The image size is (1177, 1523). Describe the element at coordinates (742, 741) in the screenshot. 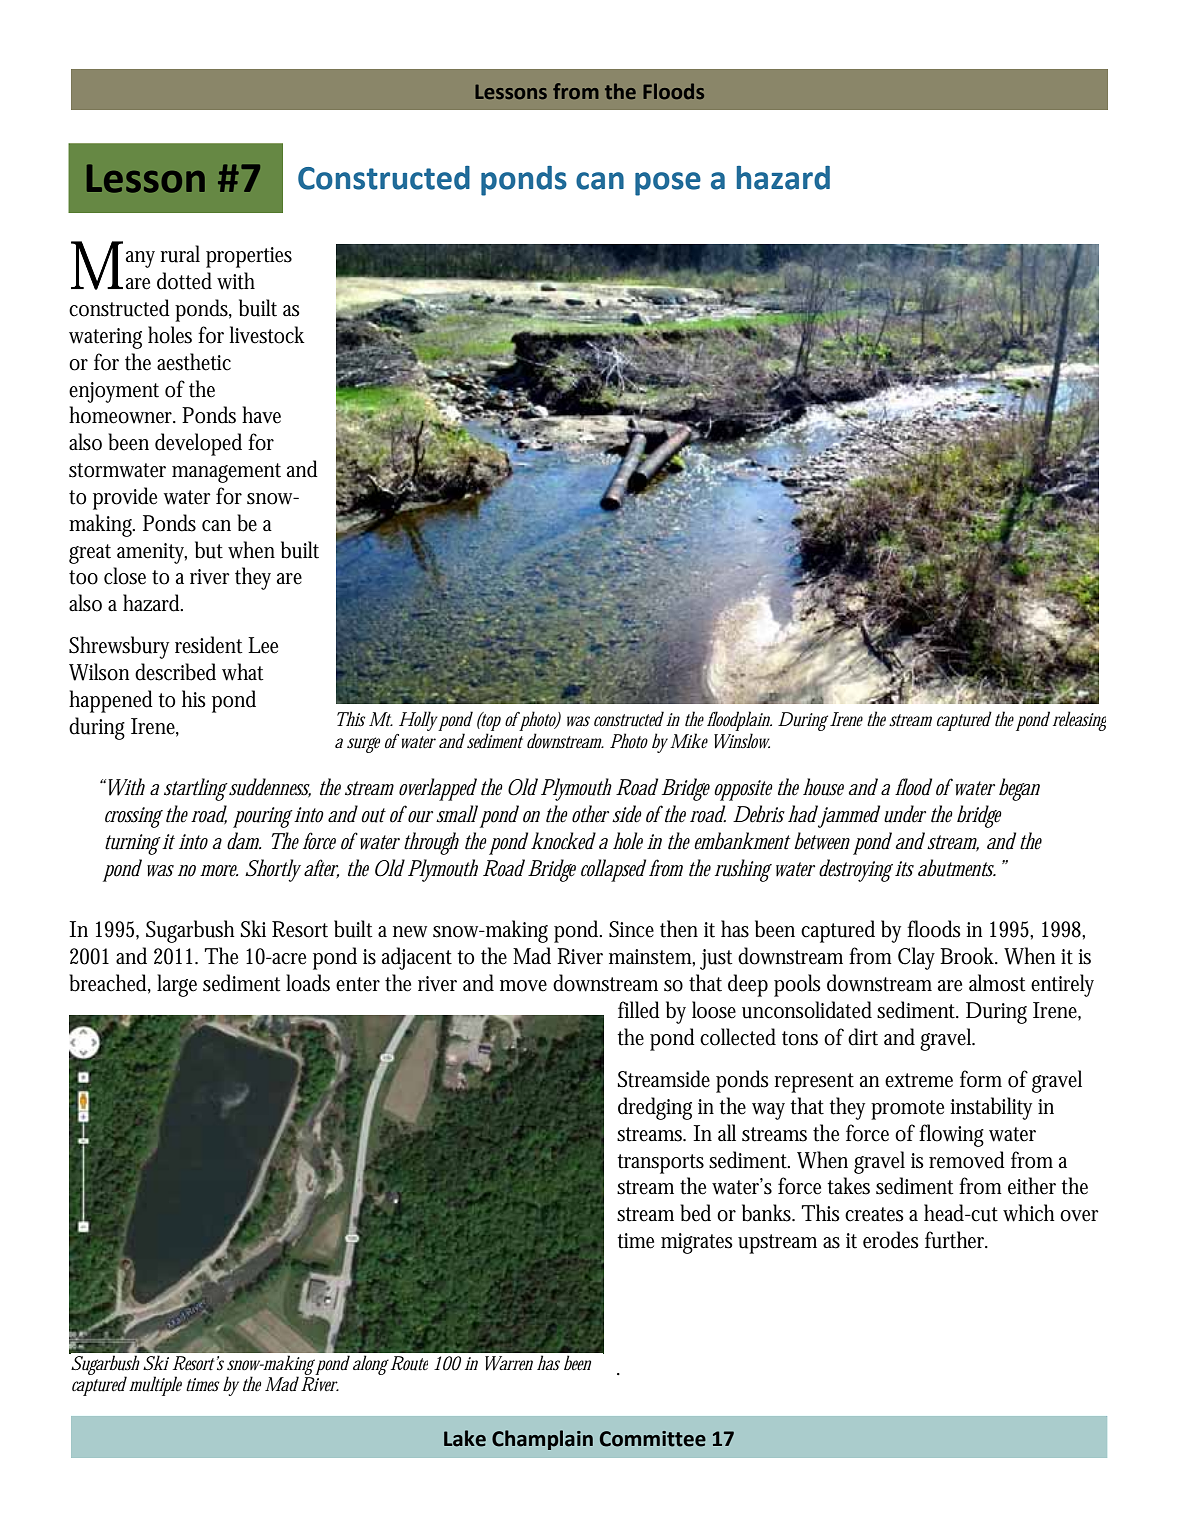

I see `Winslow` at that location.
